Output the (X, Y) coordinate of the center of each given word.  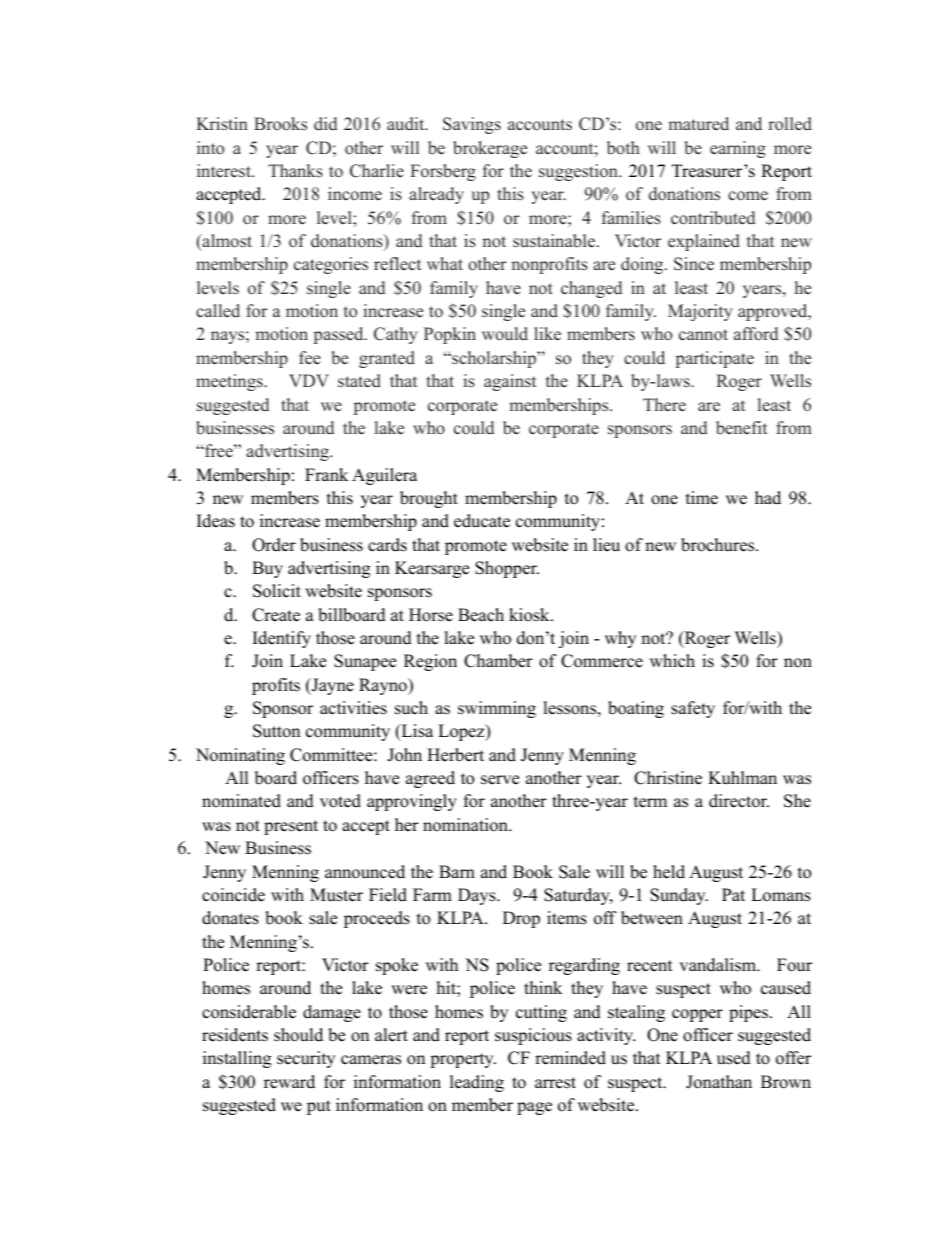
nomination (466, 825)
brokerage (490, 149)
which (672, 661)
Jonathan (719, 1082)
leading (477, 1083)
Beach (481, 615)
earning (738, 149)
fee (310, 358)
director (739, 801)
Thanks (295, 171)
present (291, 827)
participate (715, 359)
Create (276, 615)
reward (289, 1082)
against (510, 382)
